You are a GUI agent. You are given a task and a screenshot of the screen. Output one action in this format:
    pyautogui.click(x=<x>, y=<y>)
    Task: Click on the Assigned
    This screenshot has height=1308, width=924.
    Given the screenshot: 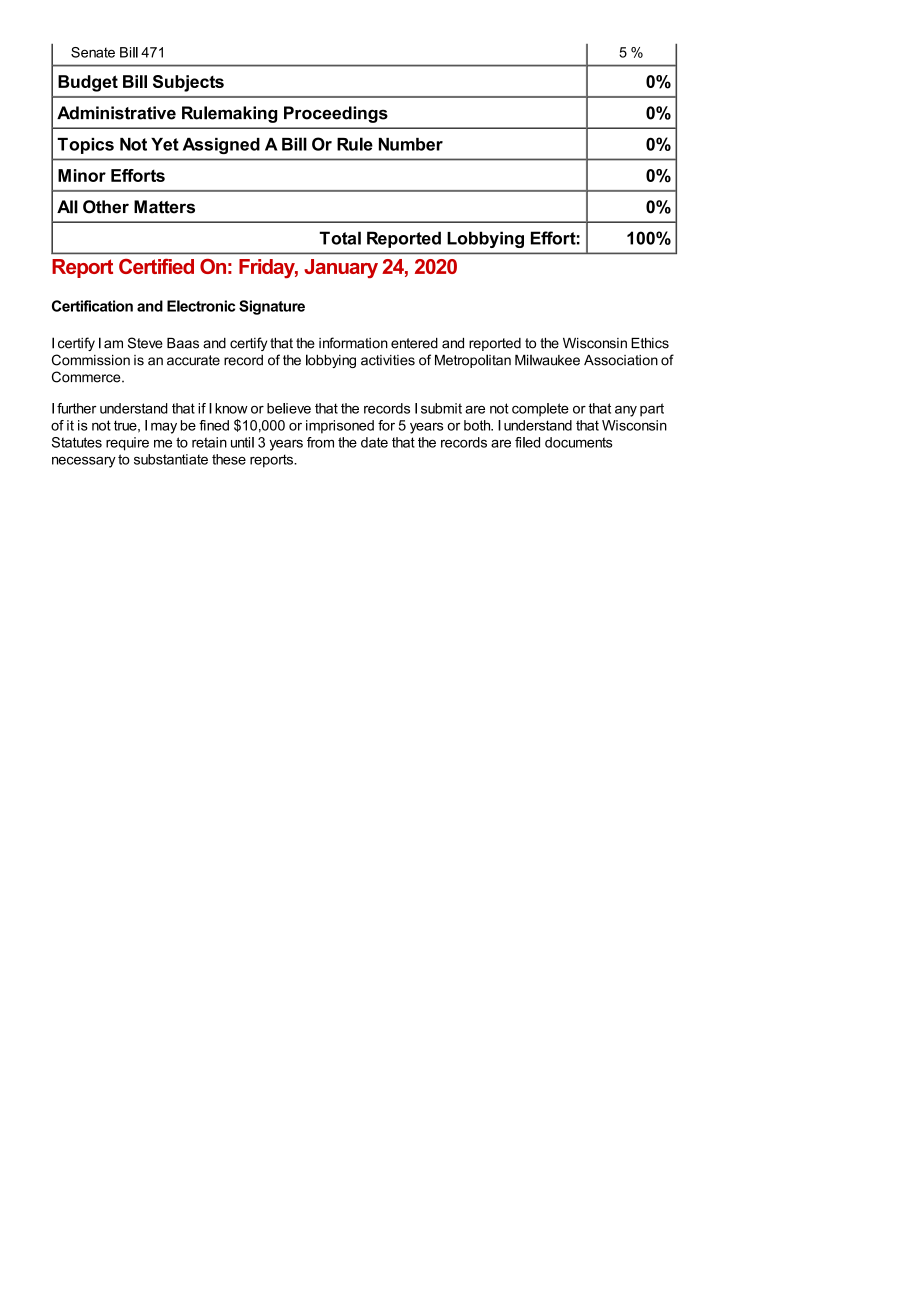 What is the action you would take?
    pyautogui.click(x=221, y=146)
